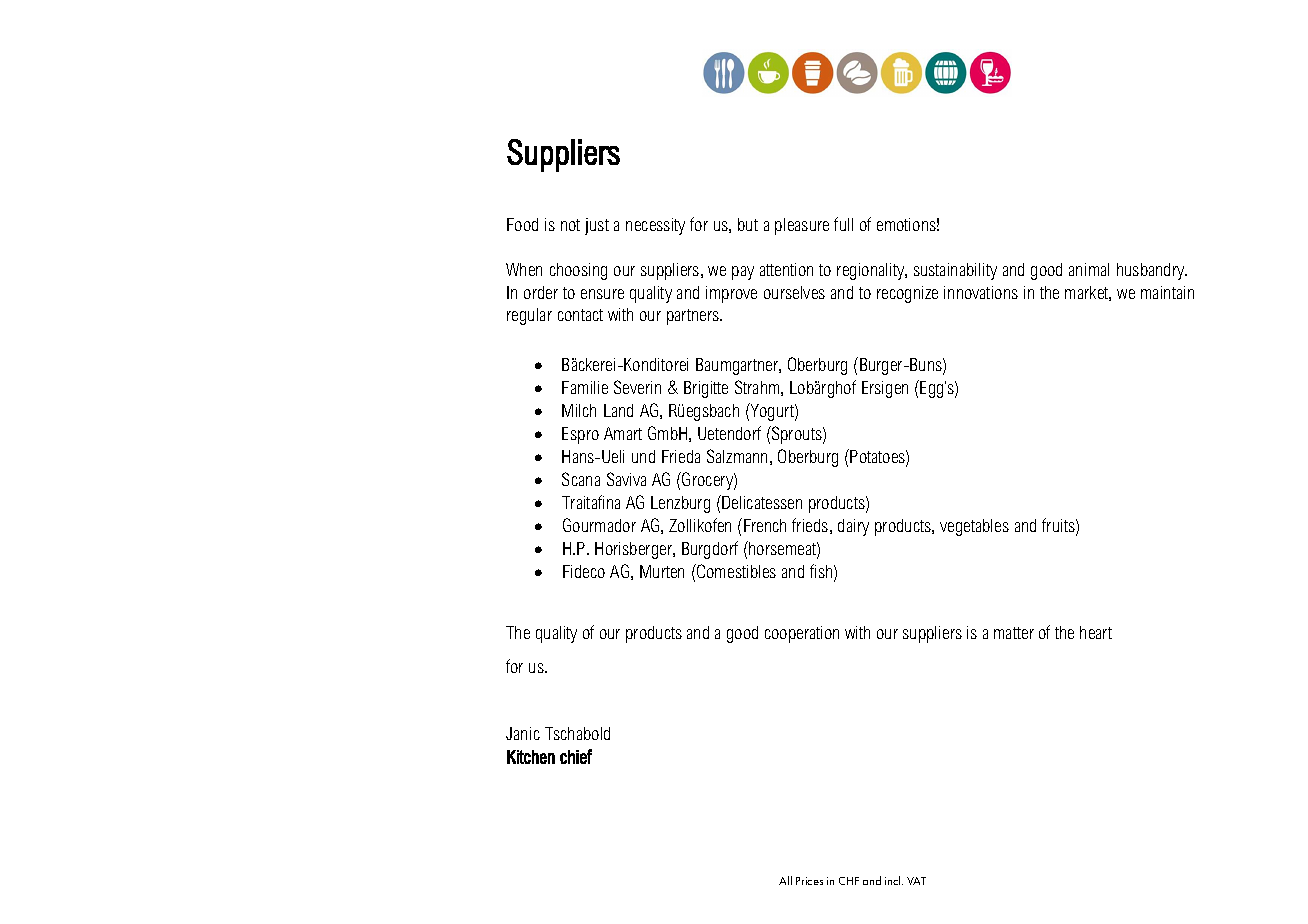 Image resolution: width=1308 pixels, height=924 pixels. What do you see at coordinates (1014, 633) in the screenshot?
I see `matter` at bounding box center [1014, 633].
